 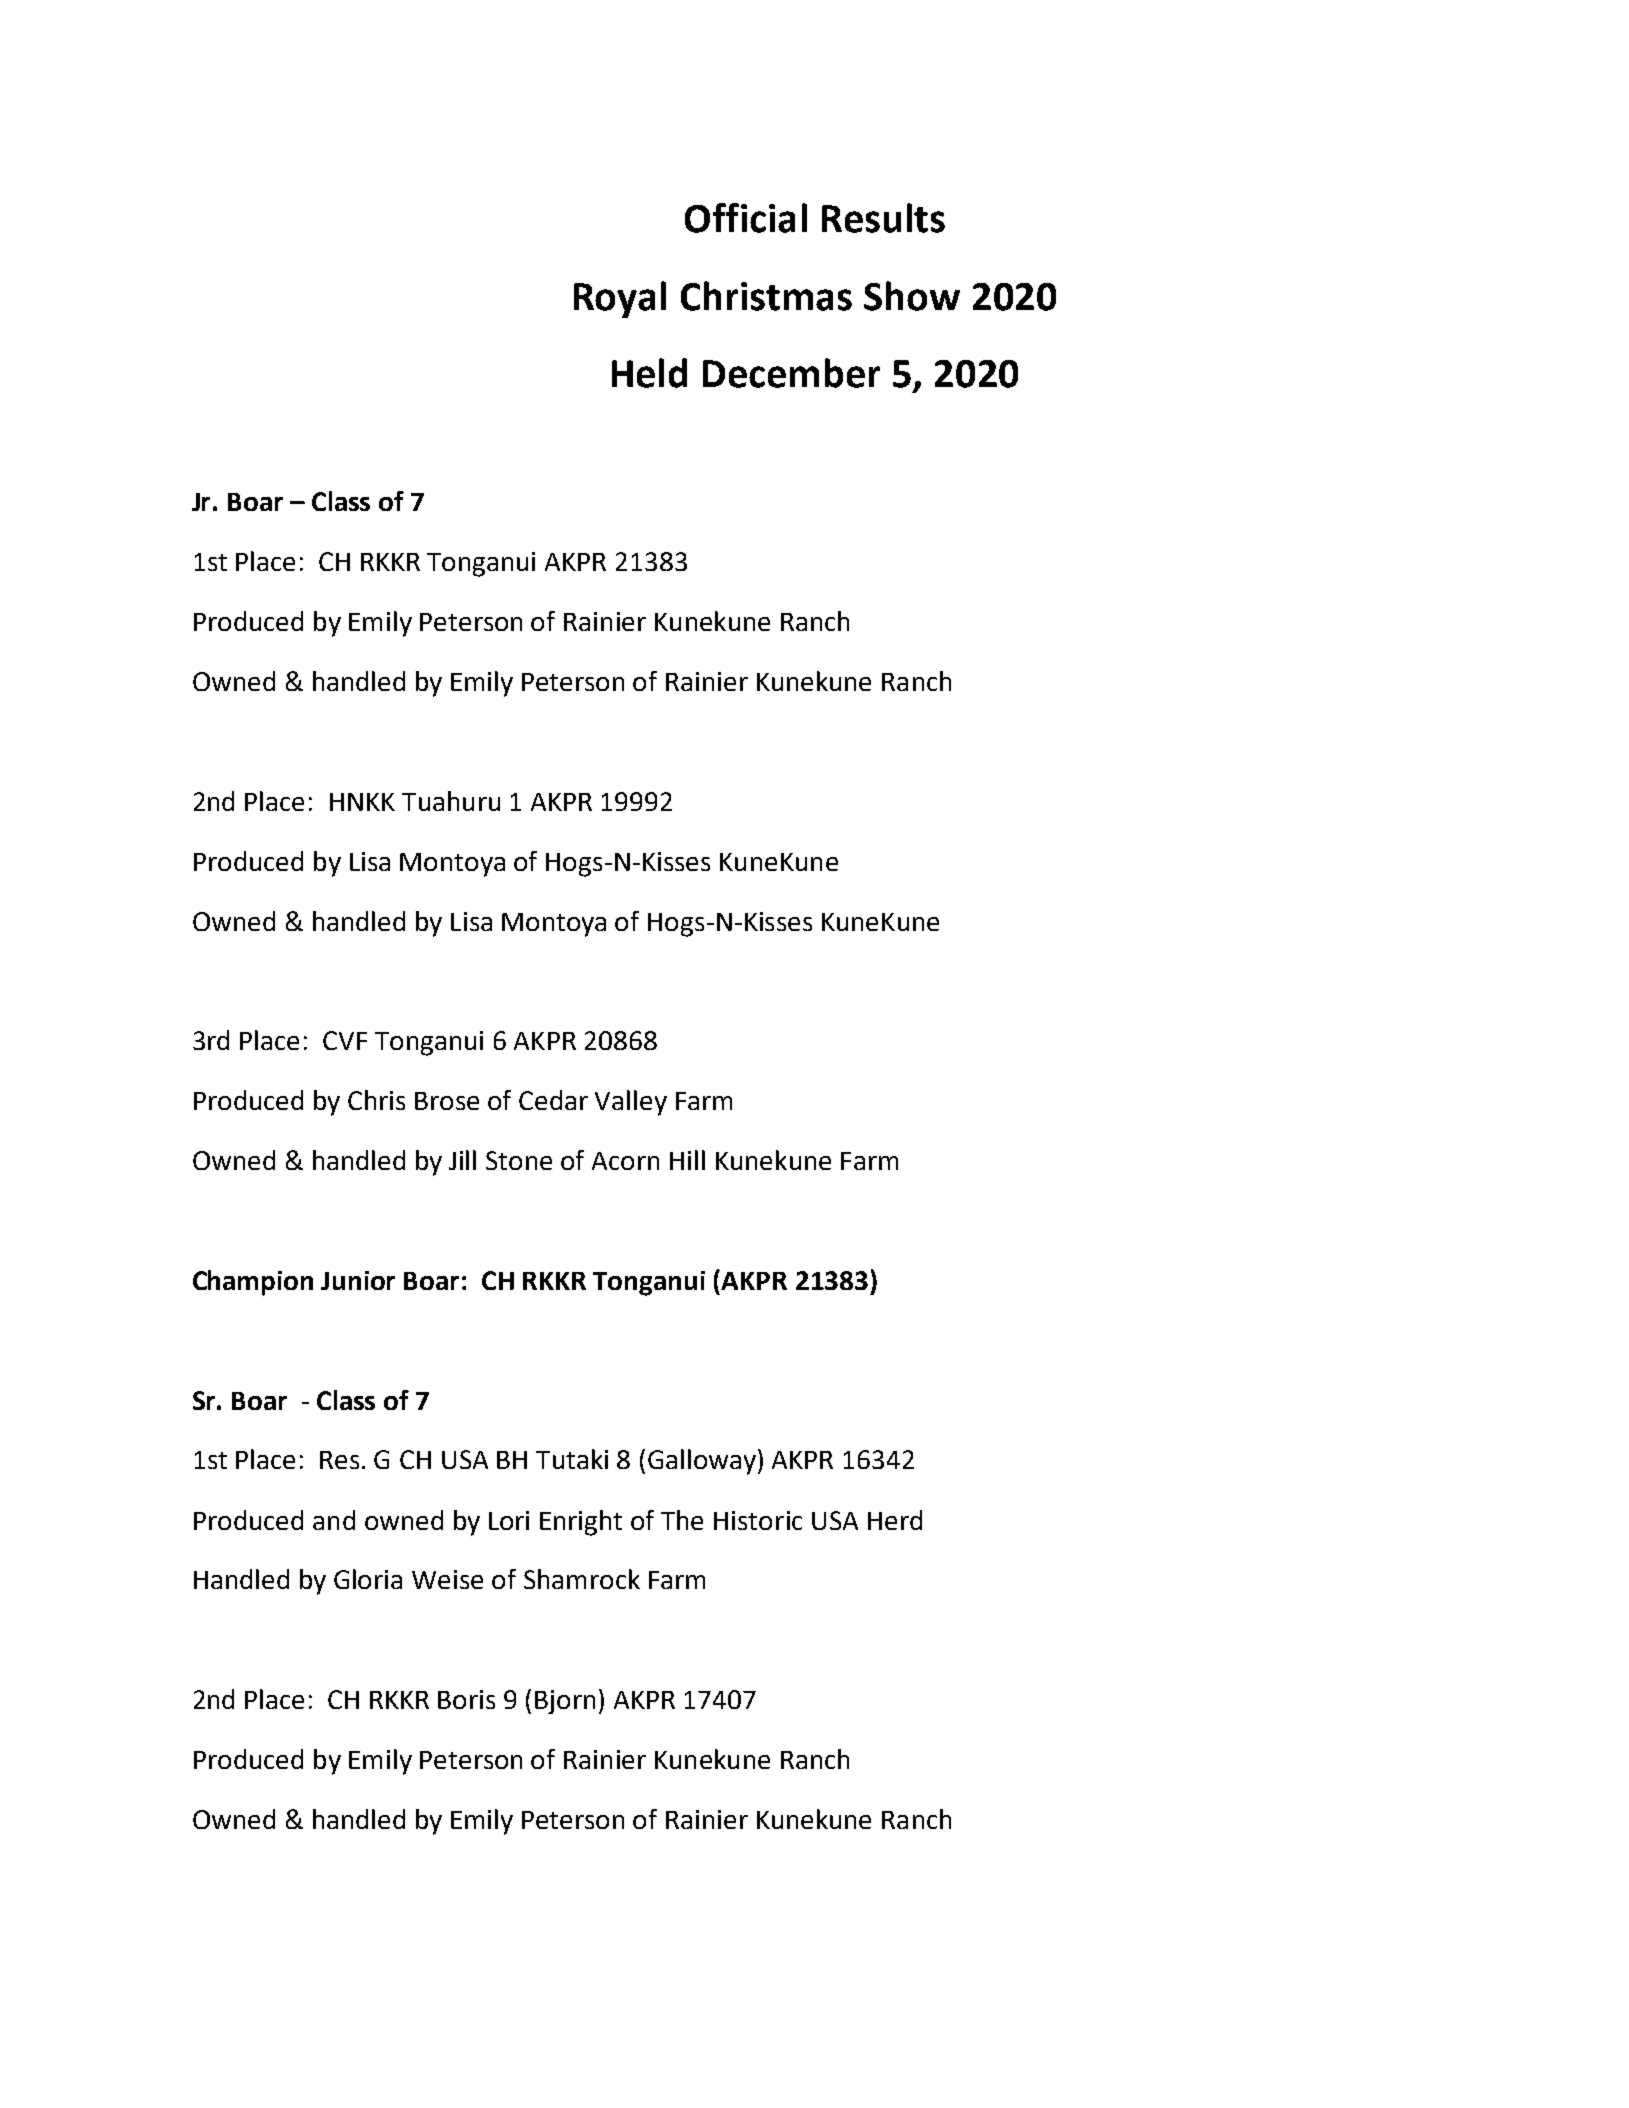 What do you see at coordinates (687, 1160) in the document?
I see `Hill` at bounding box center [687, 1160].
